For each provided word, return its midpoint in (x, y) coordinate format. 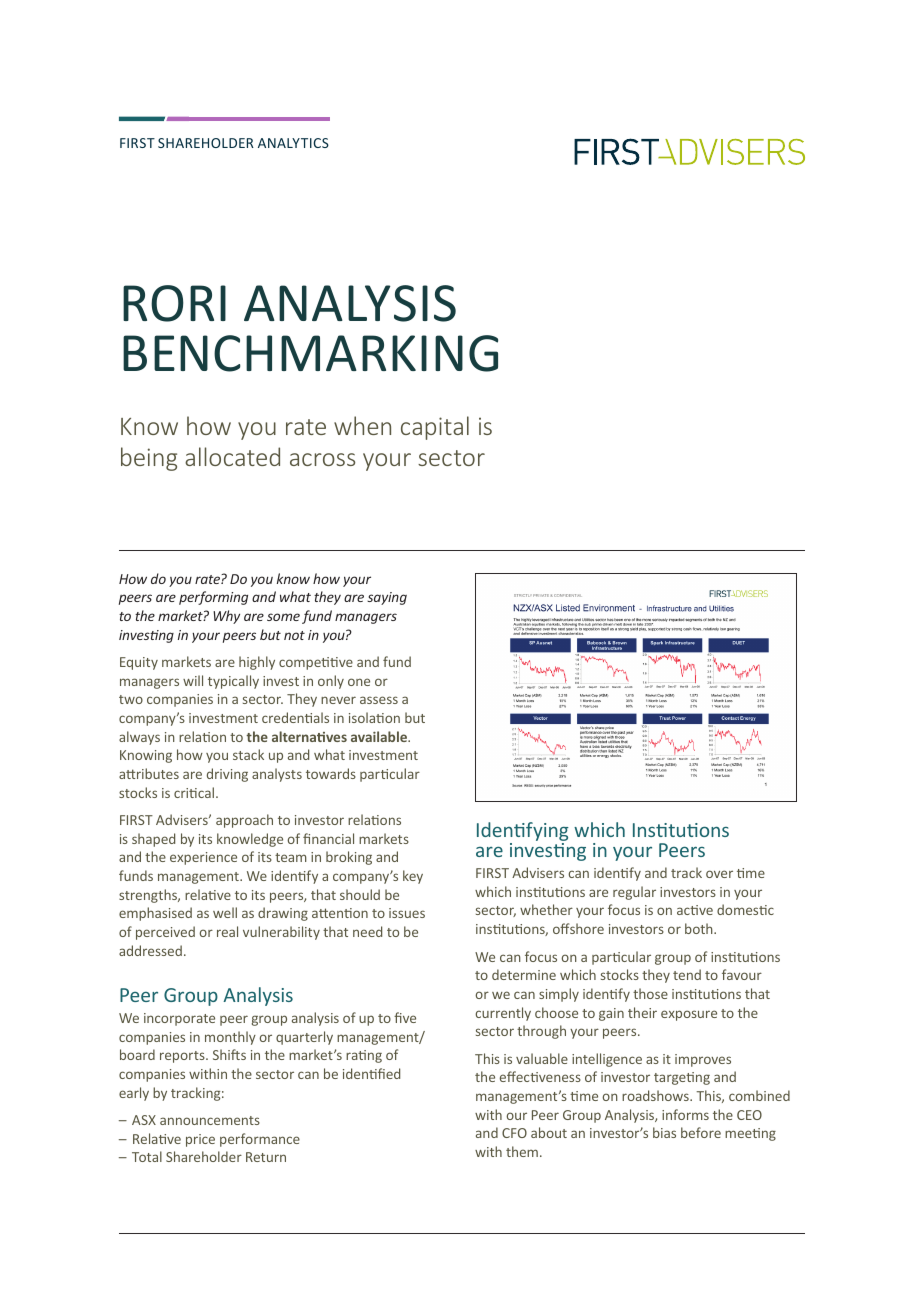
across (322, 459)
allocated (232, 456)
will (193, 680)
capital (435, 428)
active (695, 910)
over (719, 874)
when (362, 425)
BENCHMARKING (310, 353)
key (413, 877)
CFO (514, 1133)
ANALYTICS (293, 143)
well (225, 912)
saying (387, 598)
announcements (210, 1120)
